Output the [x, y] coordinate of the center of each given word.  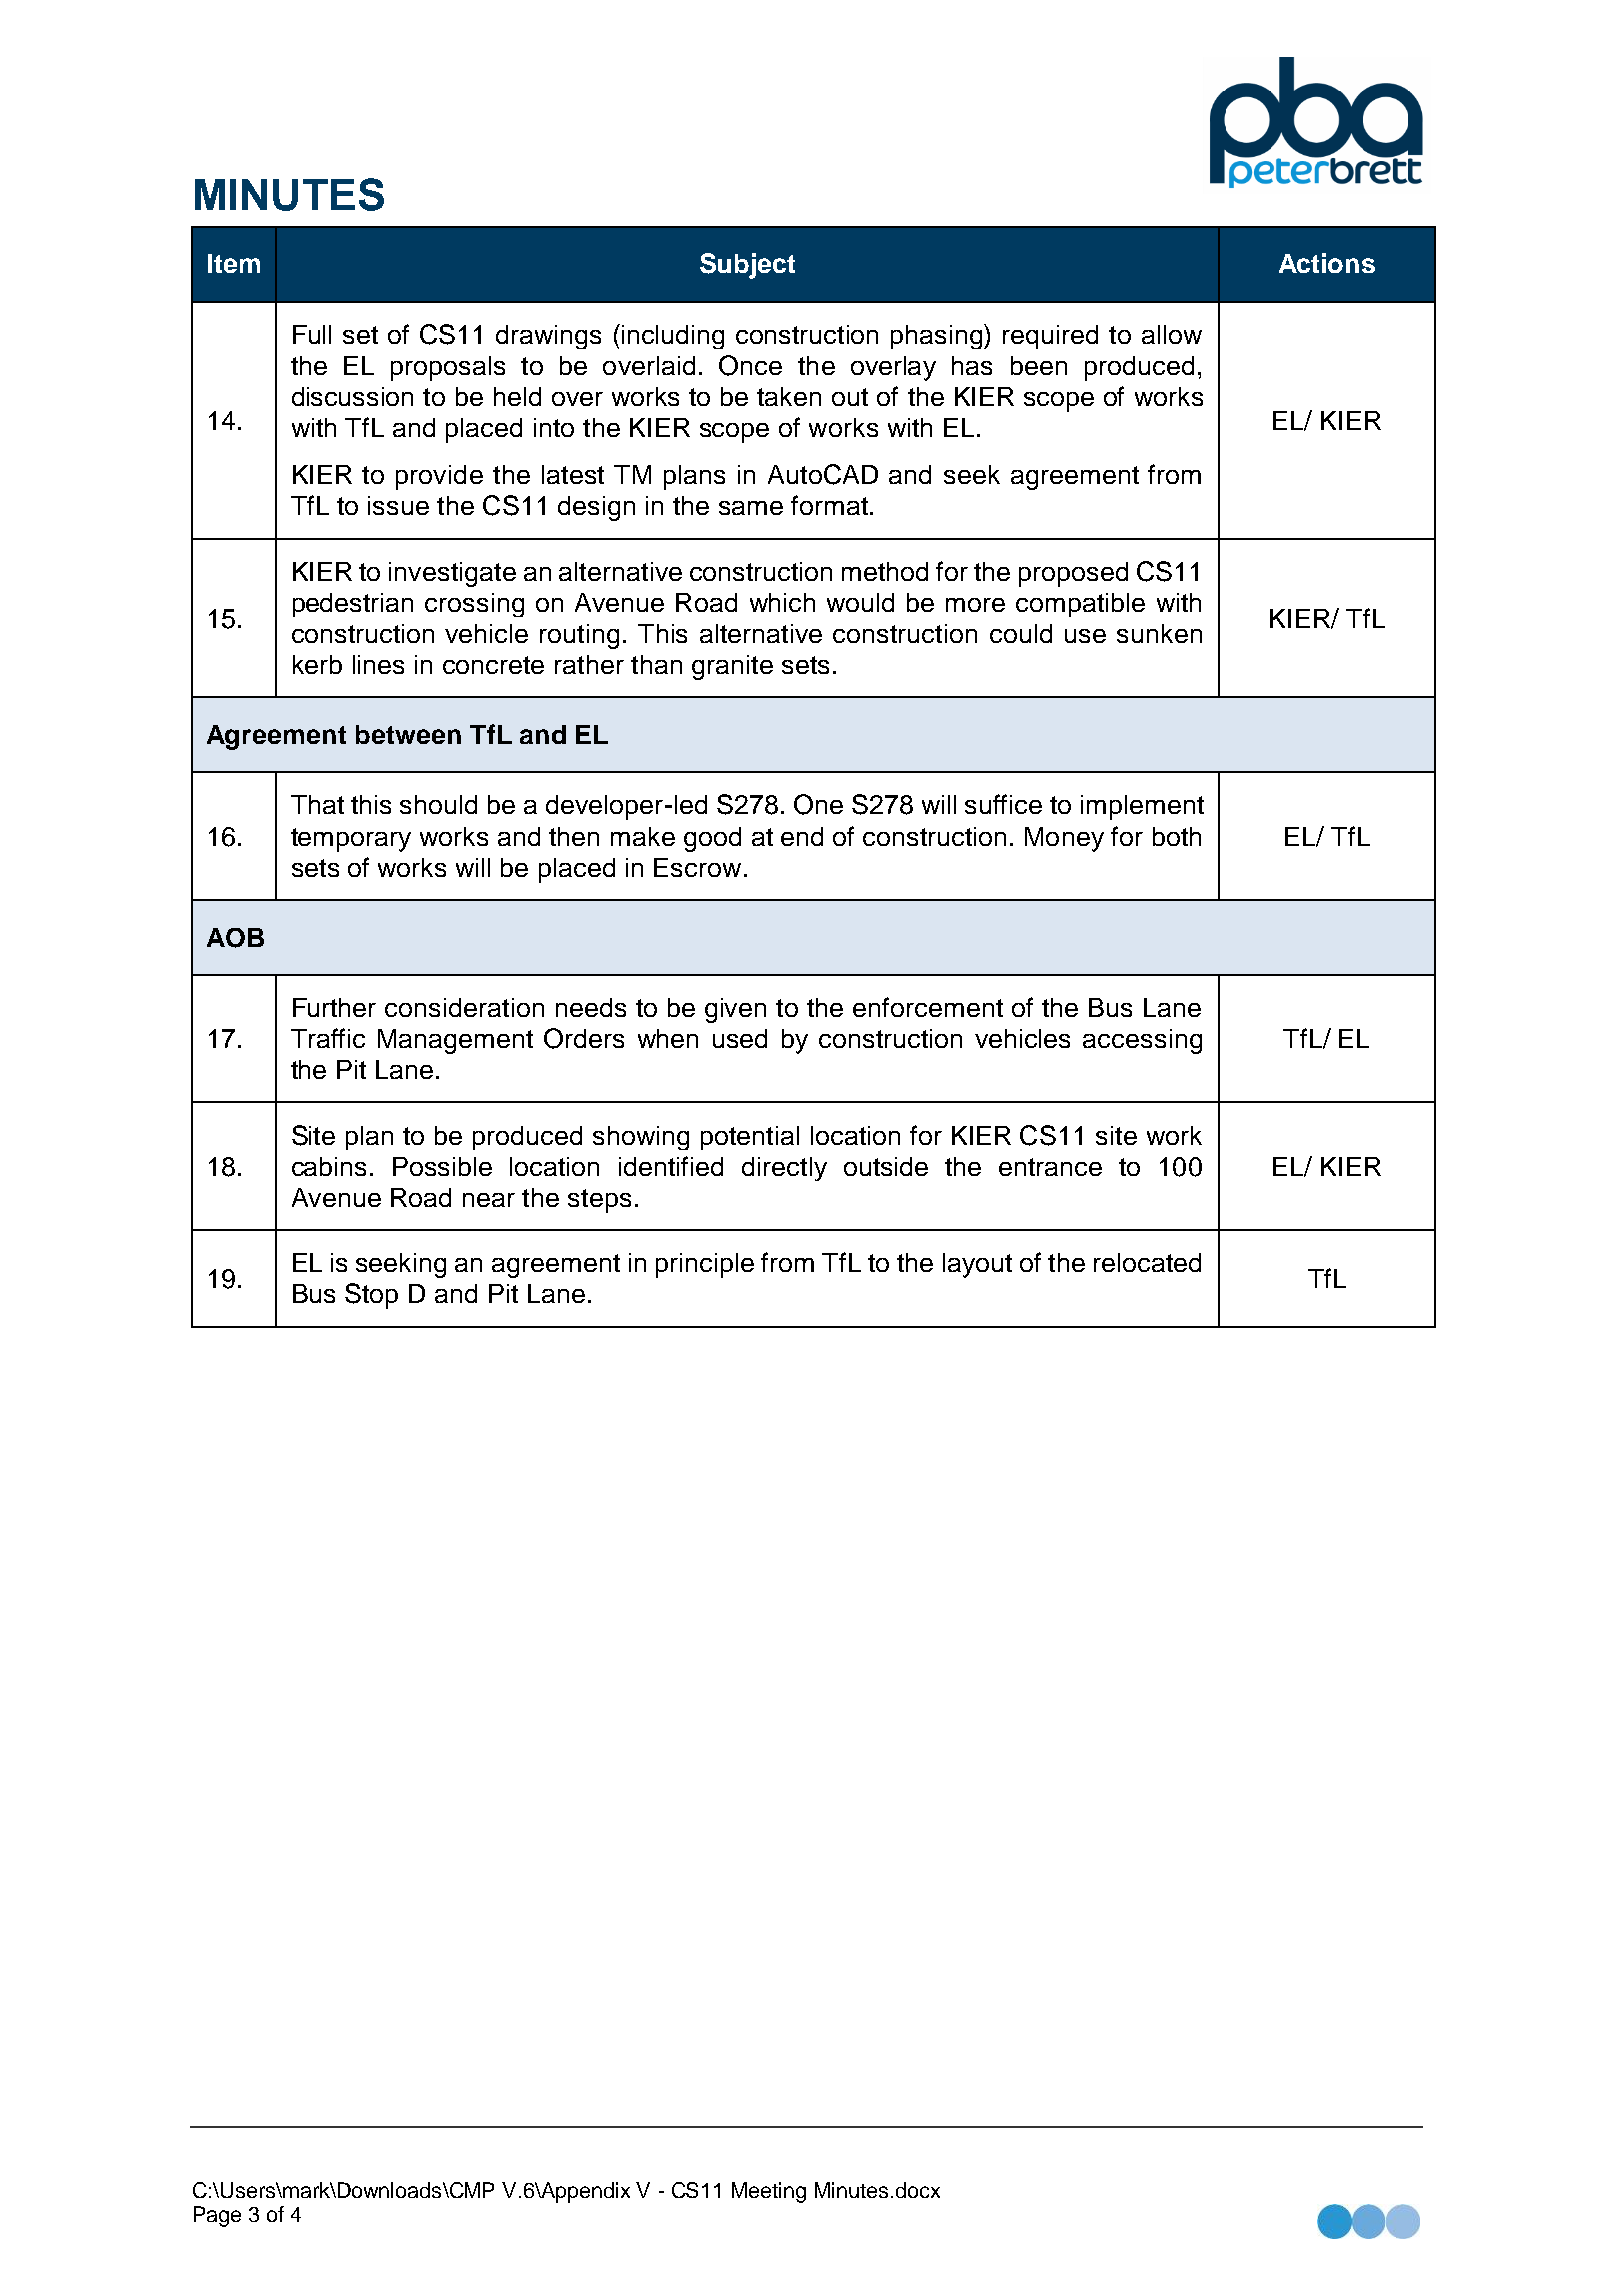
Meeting [769, 2192]
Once [750, 365]
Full [312, 334]
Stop [371, 1296]
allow [1172, 334]
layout [977, 1265]
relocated [1147, 1262]
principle [705, 1265]
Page [217, 2216]
